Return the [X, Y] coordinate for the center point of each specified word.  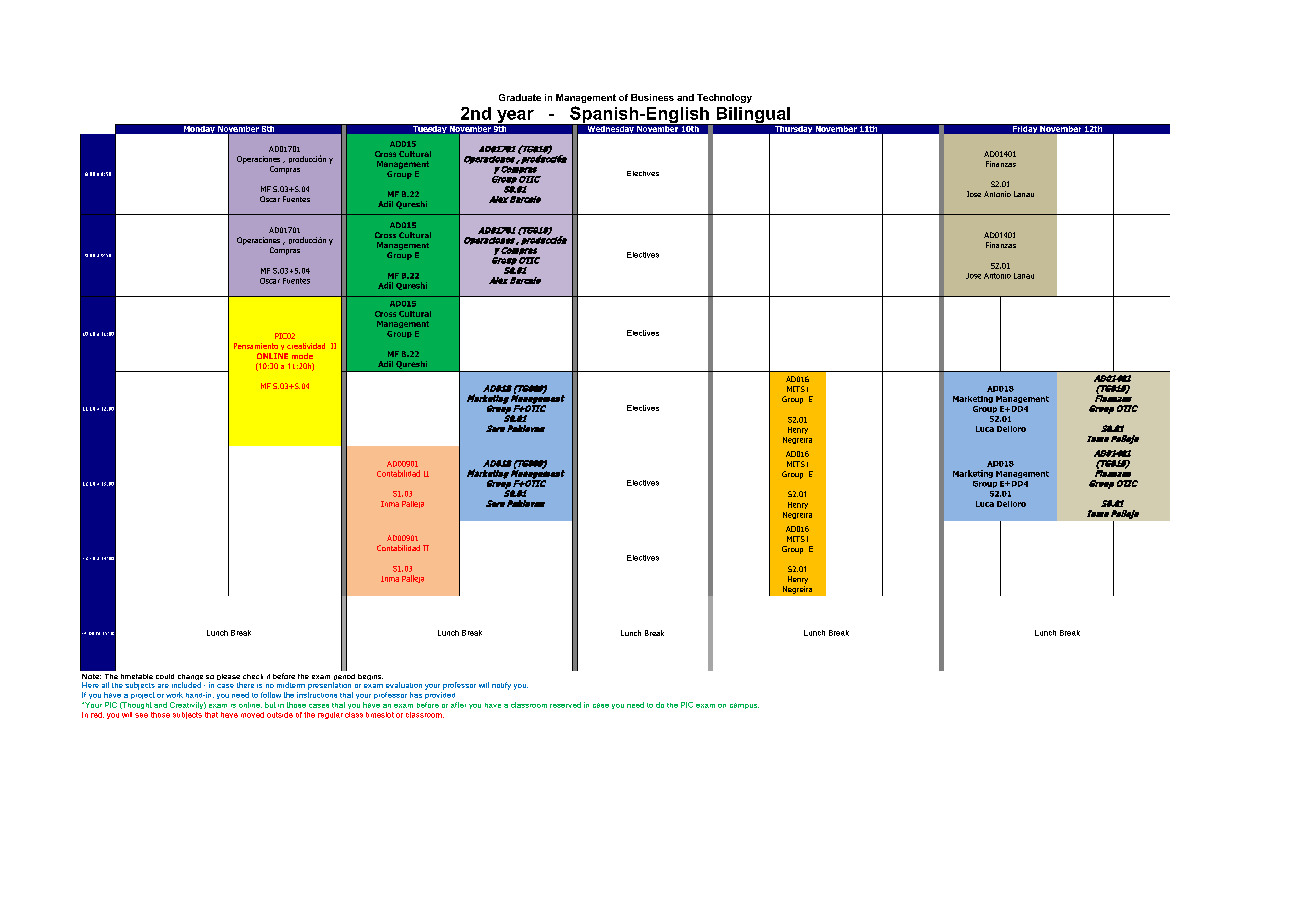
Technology [724, 98]
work [174, 695]
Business [652, 97]
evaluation [404, 685]
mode [302, 356]
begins [370, 677]
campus [744, 706]
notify [501, 686]
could [165, 676]
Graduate [520, 97]
